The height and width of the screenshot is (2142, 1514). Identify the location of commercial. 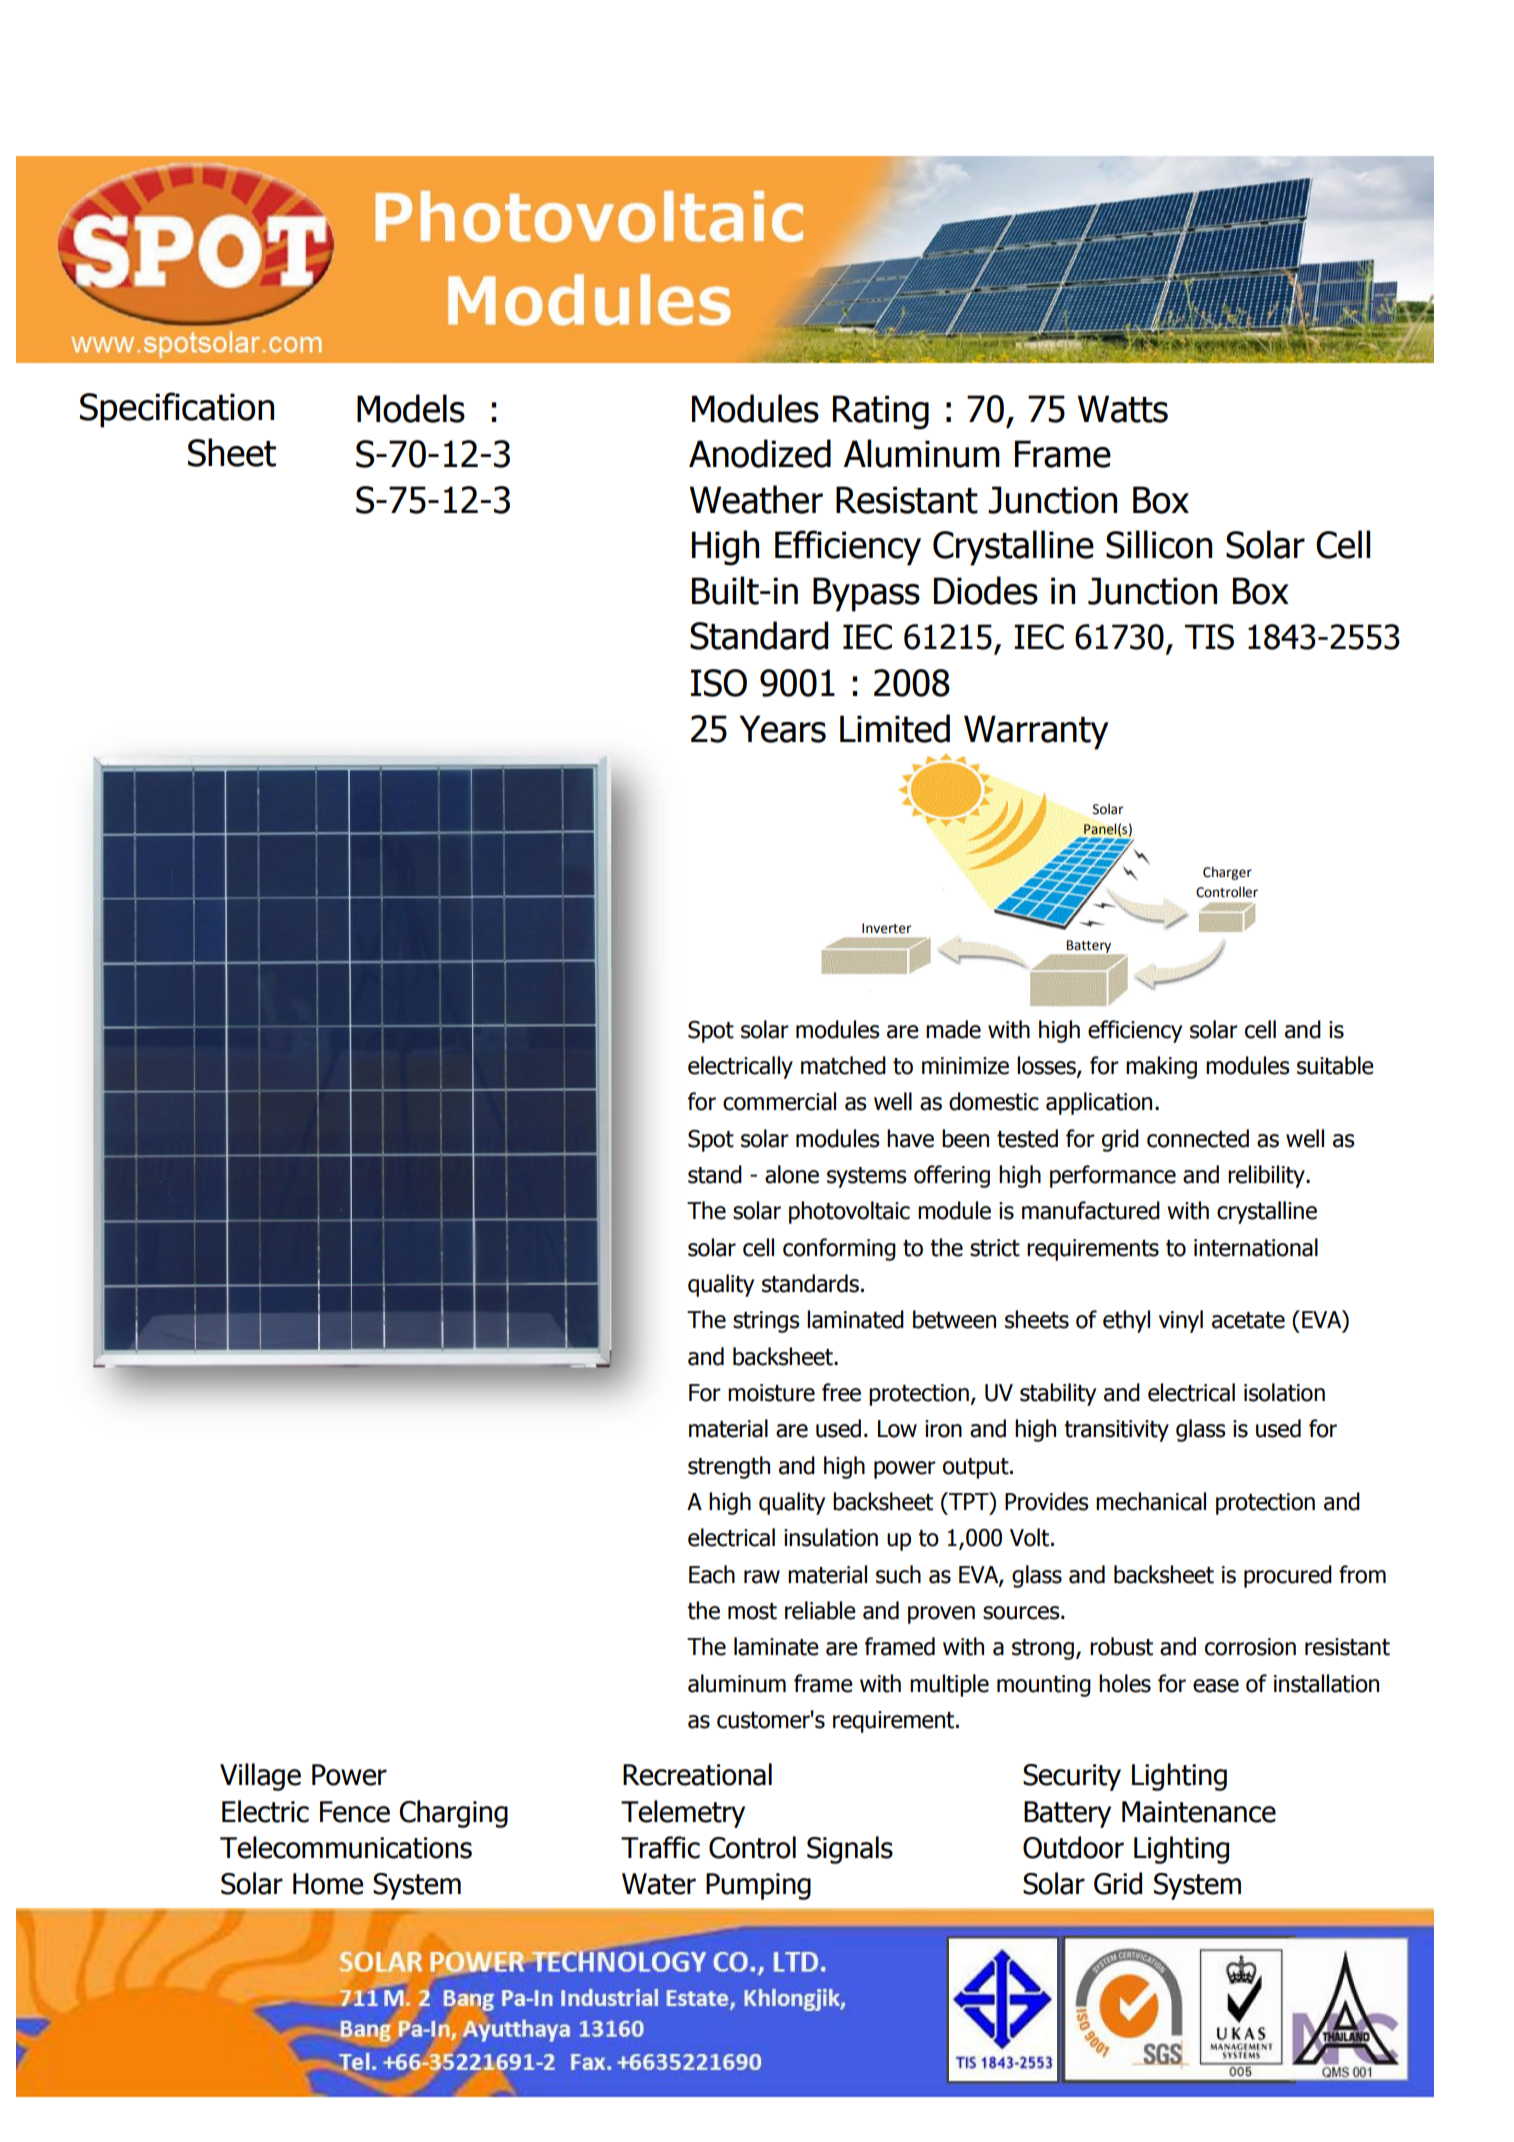
(779, 1101).
